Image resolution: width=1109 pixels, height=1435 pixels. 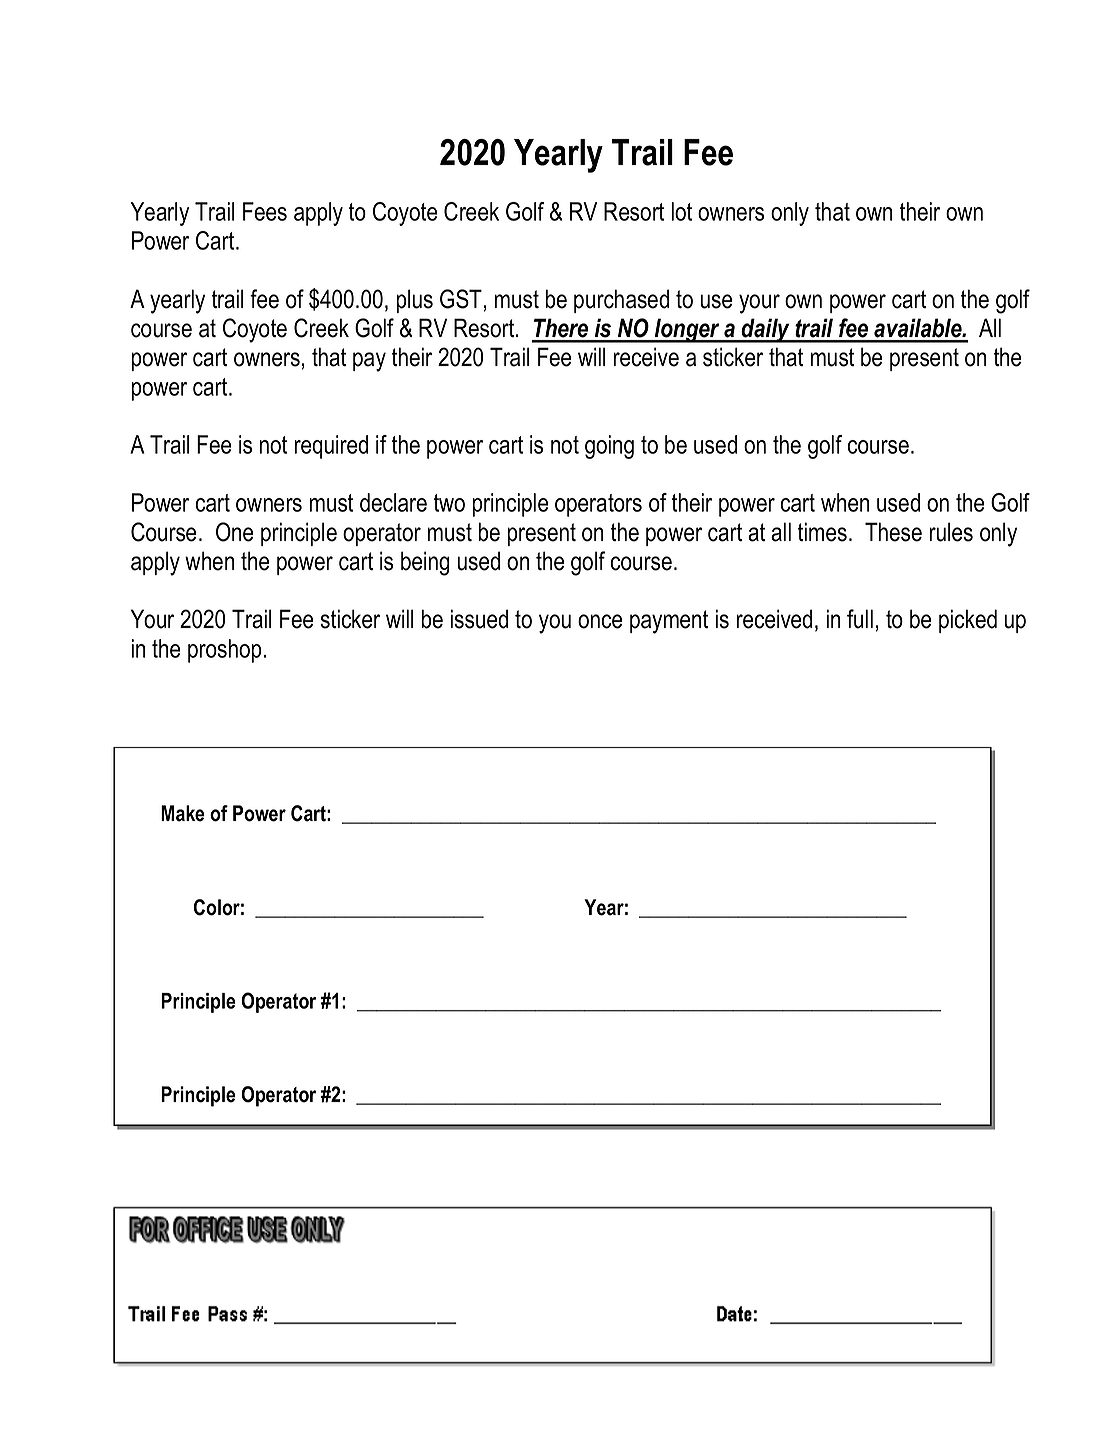 What do you see at coordinates (600, 621) in the screenshot?
I see `once` at bounding box center [600, 621].
